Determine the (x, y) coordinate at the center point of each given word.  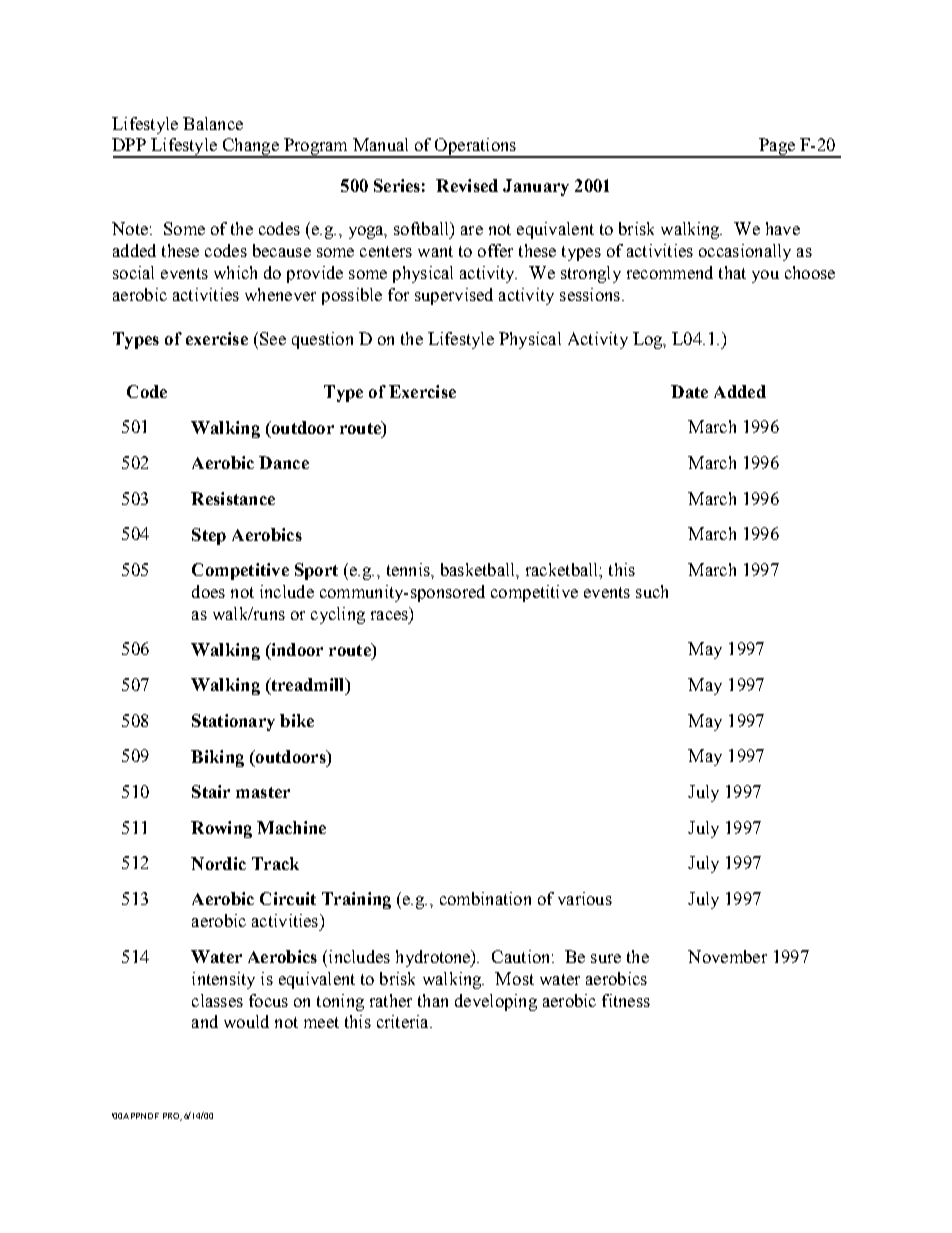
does (208, 591)
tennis (409, 569)
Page (777, 148)
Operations (475, 148)
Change (250, 148)
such (652, 591)
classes (217, 1000)
